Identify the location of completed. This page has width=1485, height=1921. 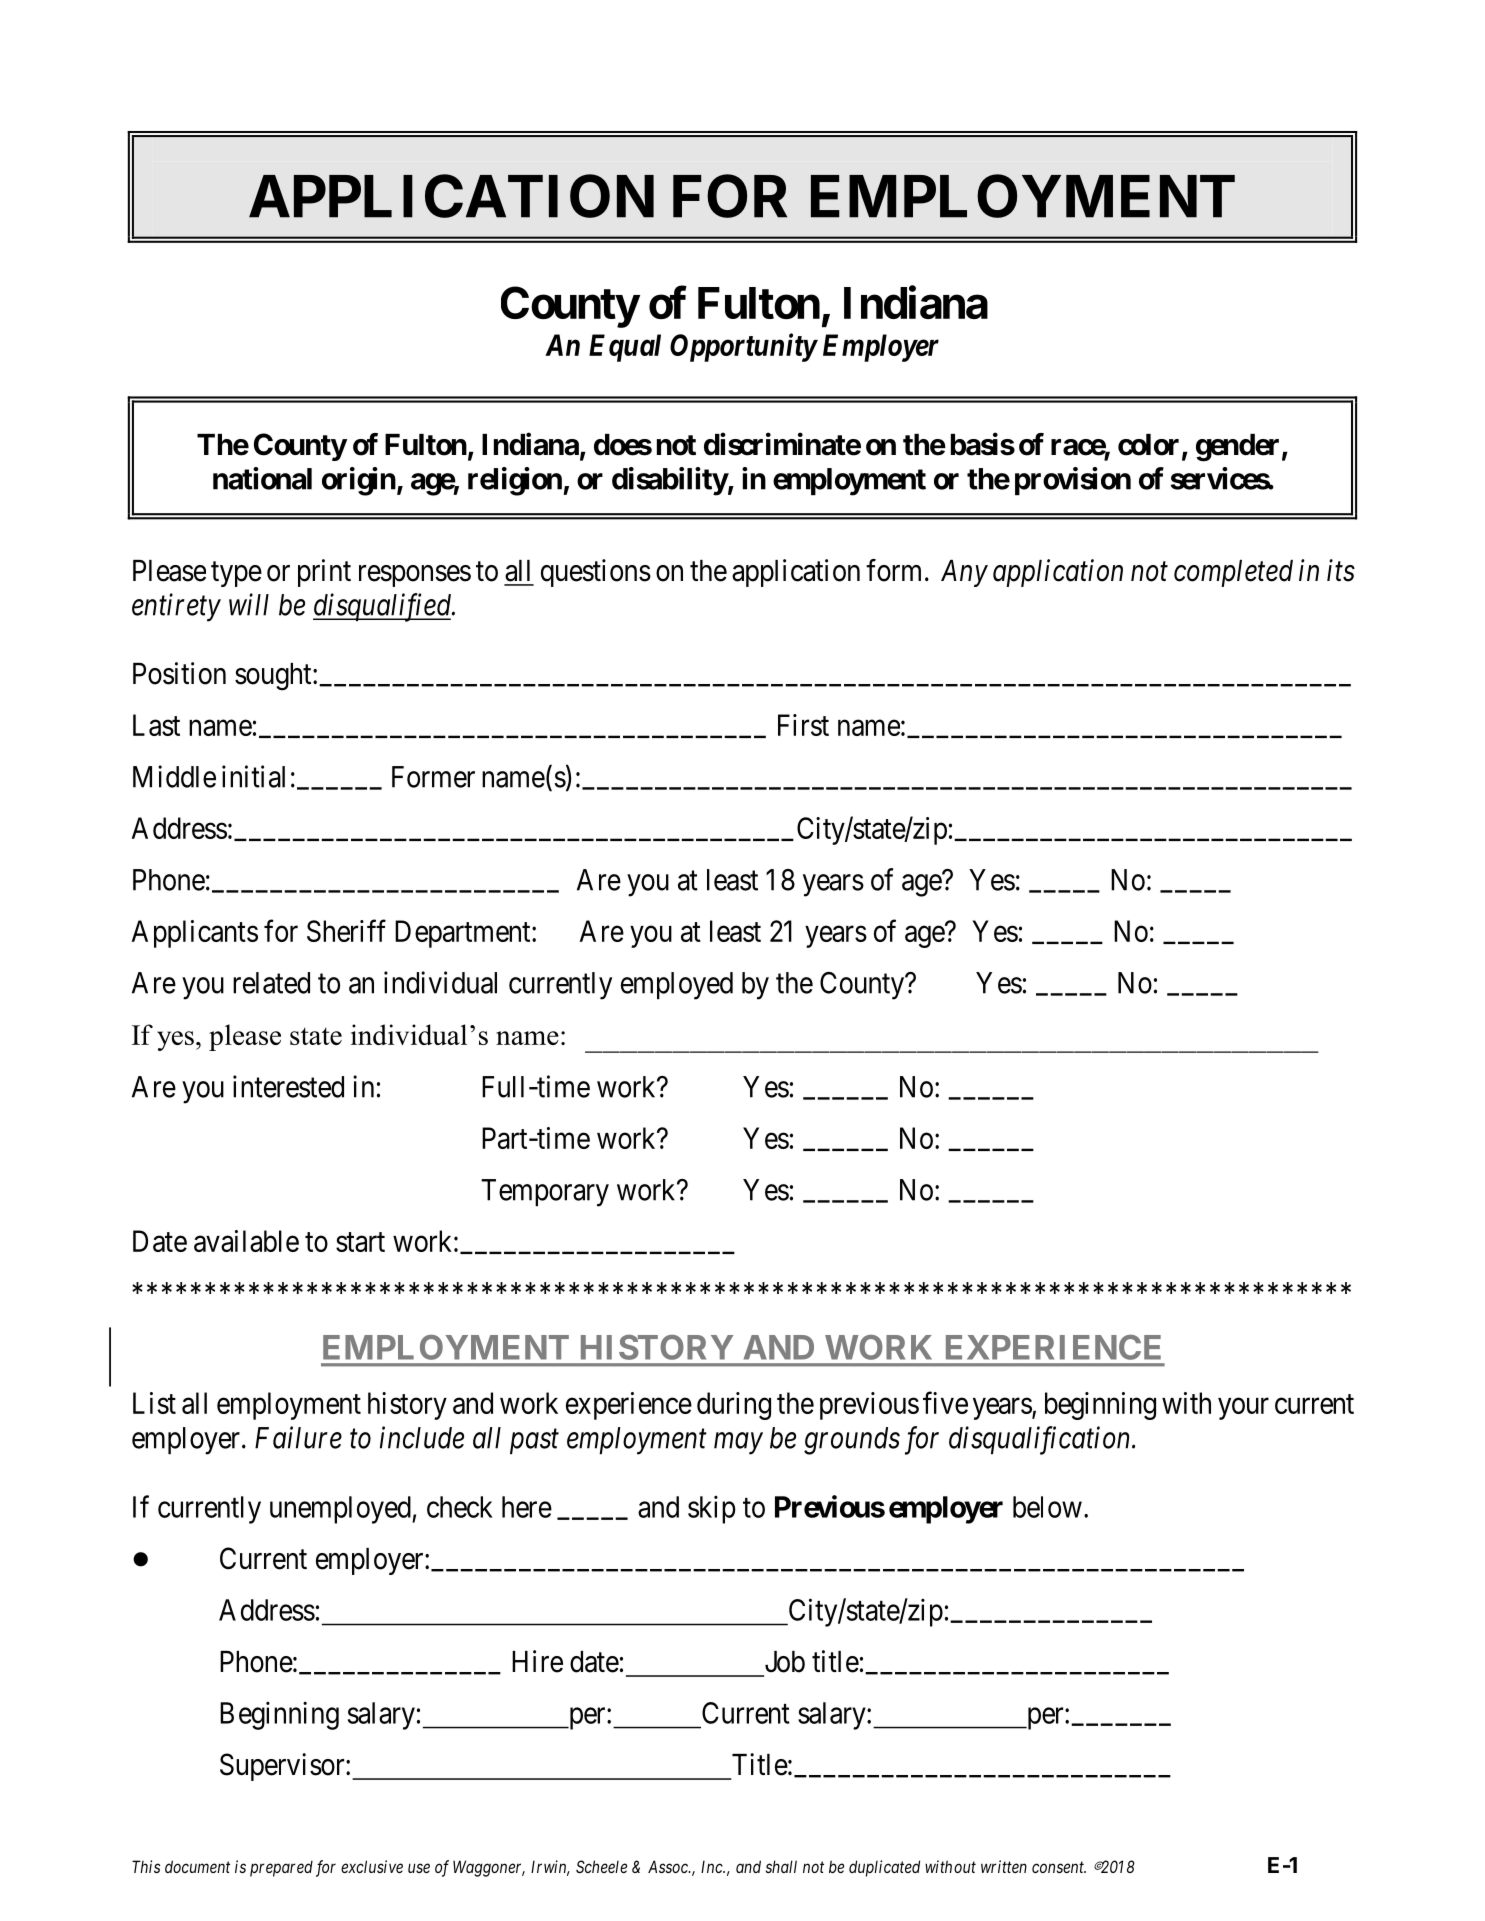
(1233, 573).
